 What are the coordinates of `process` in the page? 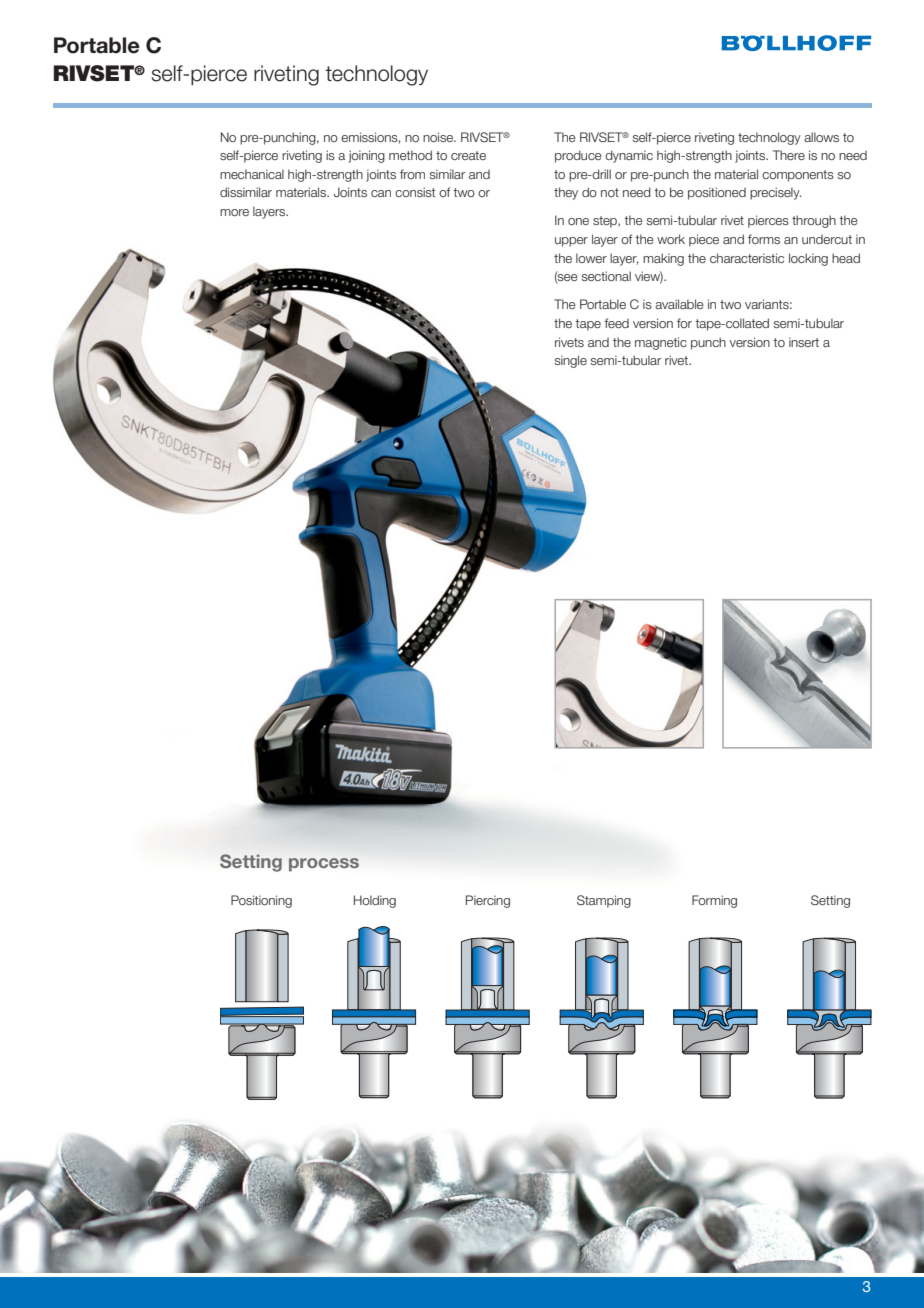 It's located at (324, 865).
